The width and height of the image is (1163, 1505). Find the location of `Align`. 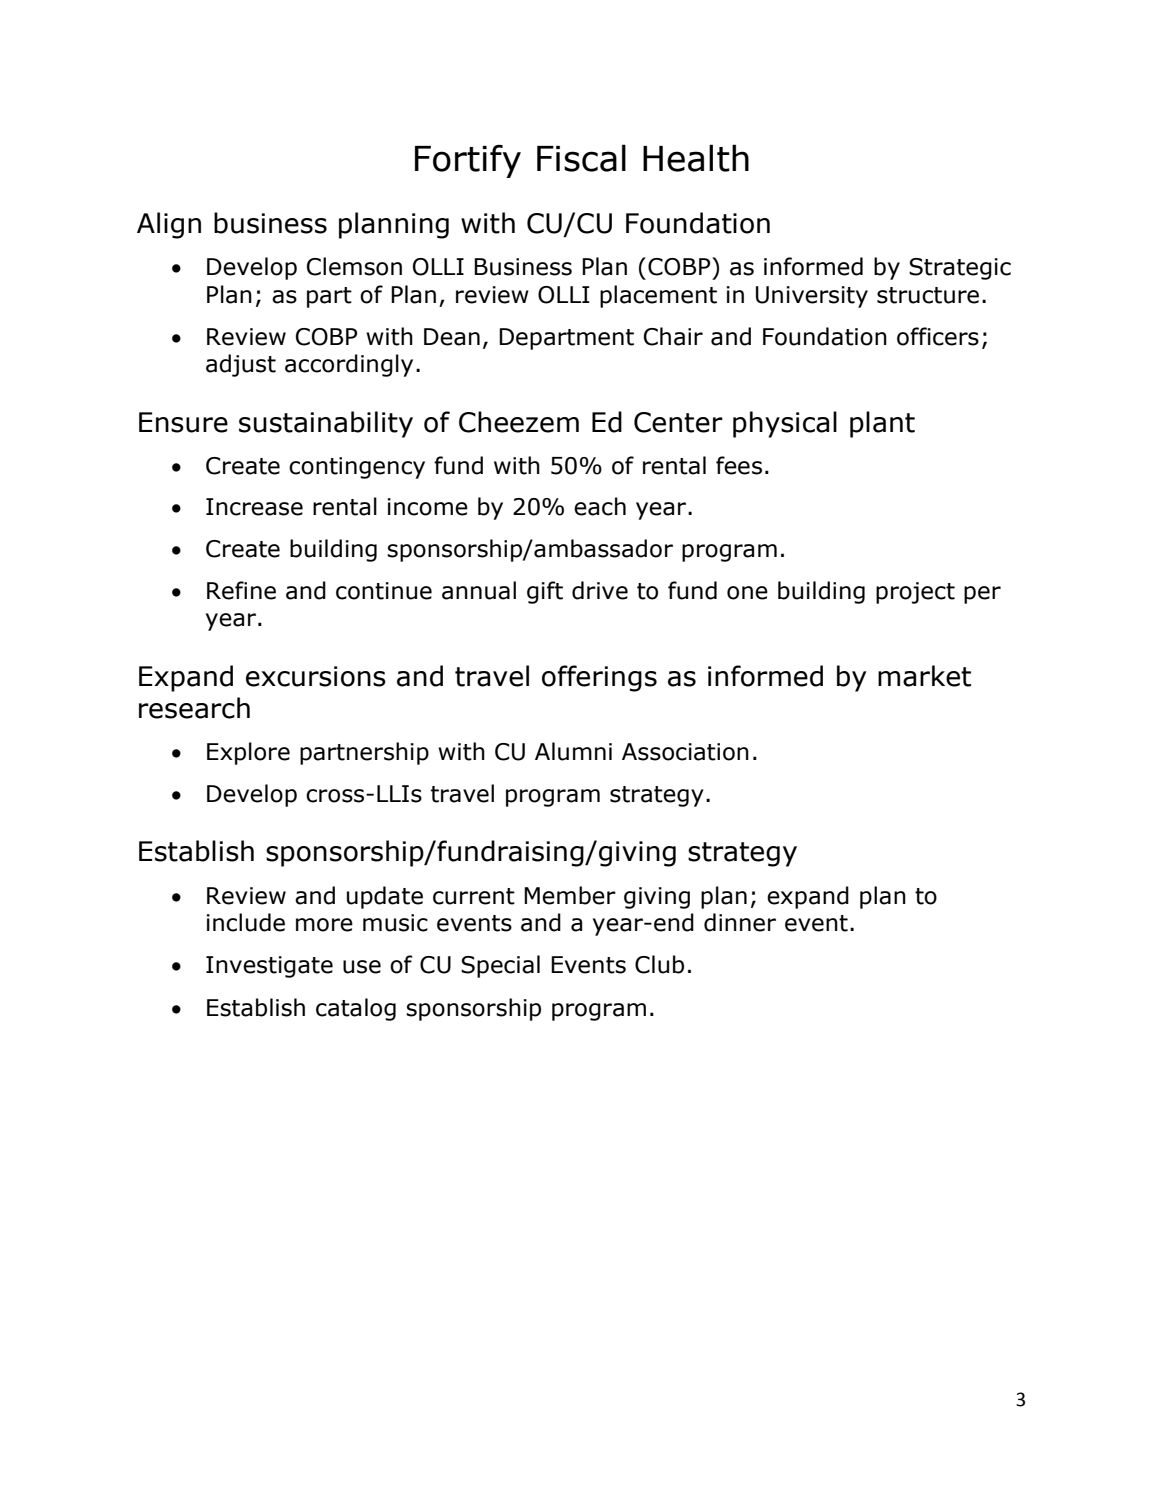

Align is located at coordinates (169, 225).
